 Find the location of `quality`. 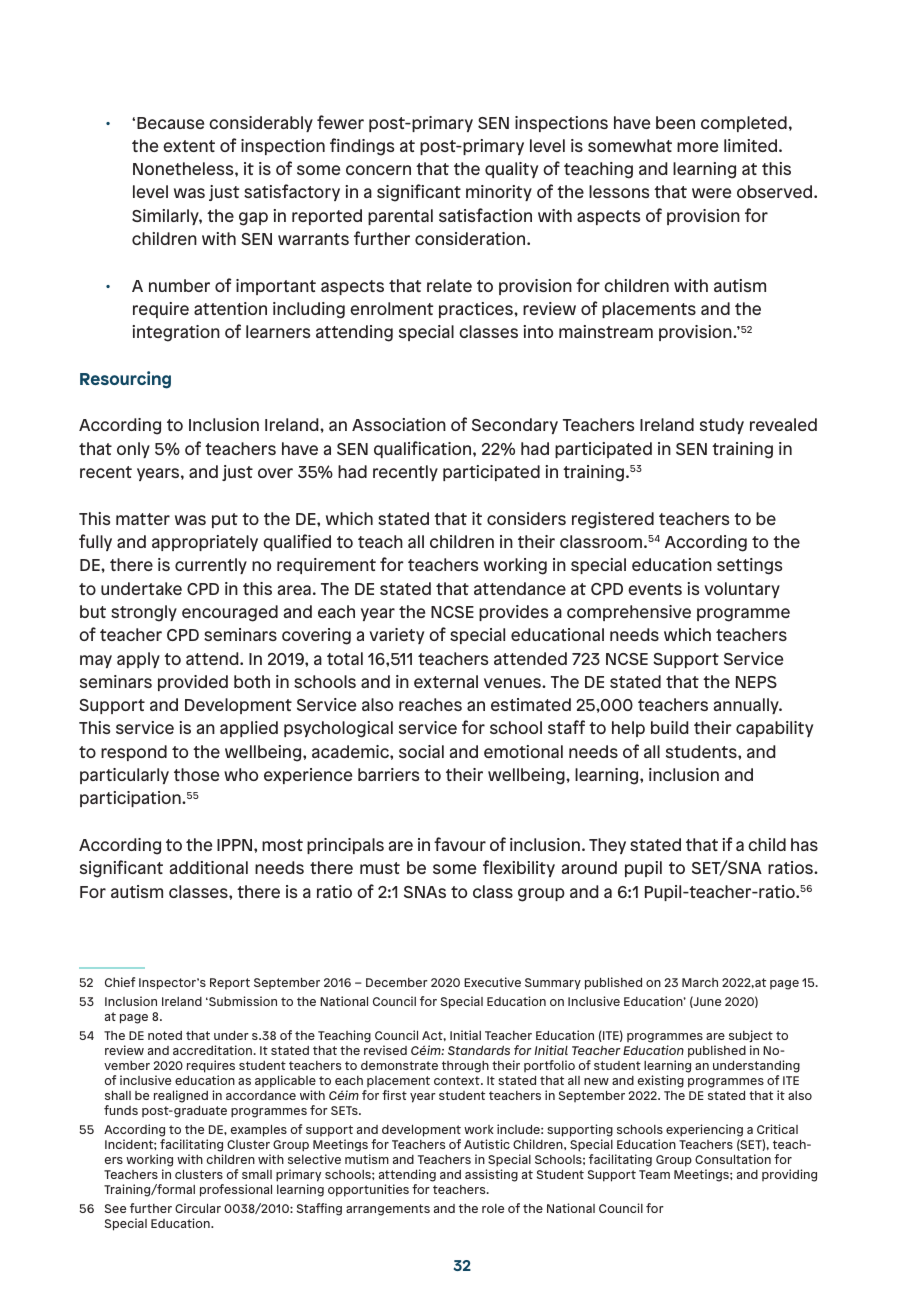

quality is located at coordinates (511, 170).
